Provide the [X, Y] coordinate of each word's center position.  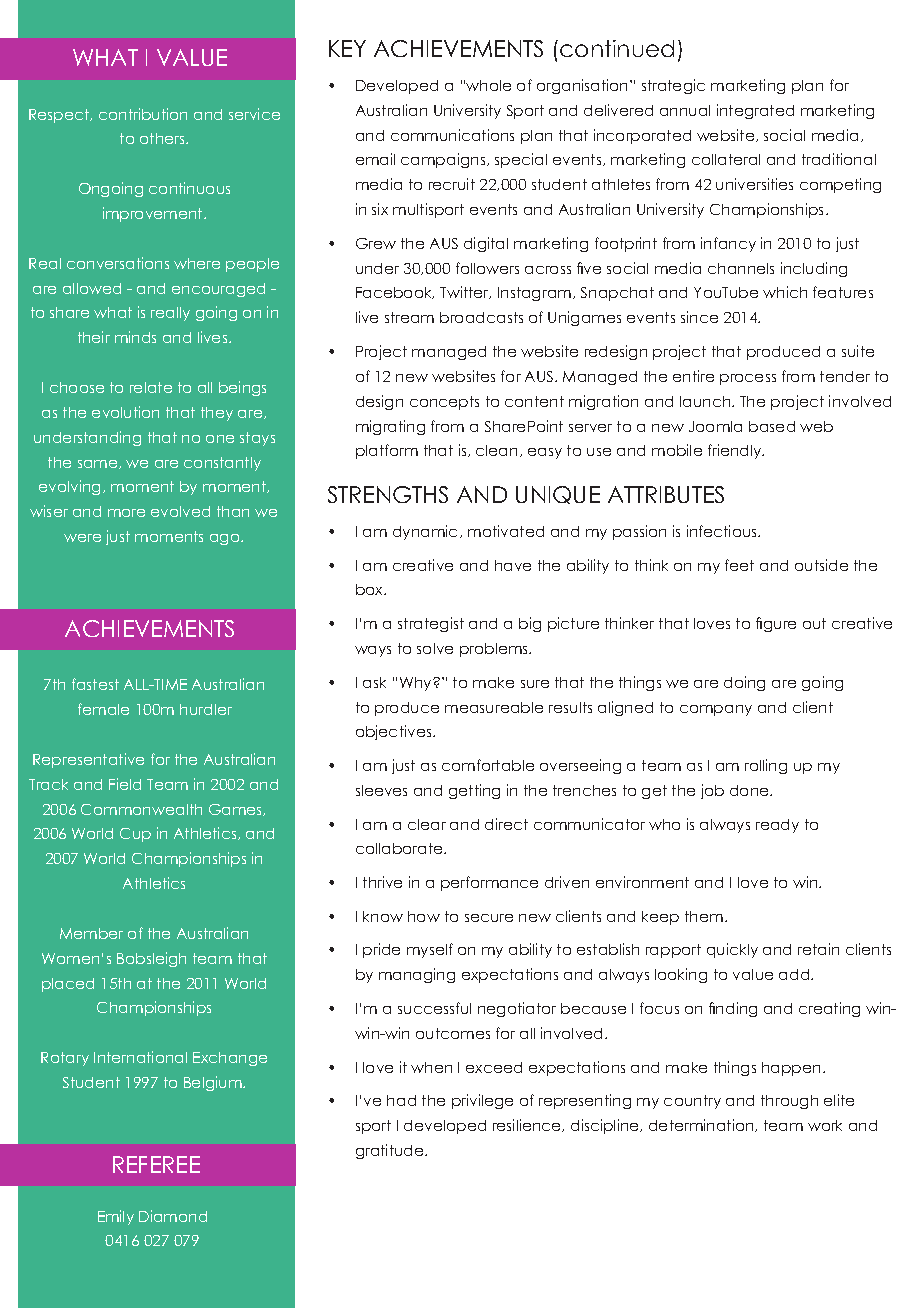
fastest [95, 684]
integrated [755, 111]
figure [776, 624]
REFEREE [156, 1164]
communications [452, 135]
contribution [143, 114]
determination [702, 1125]
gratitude [391, 1151]
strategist [431, 624]
